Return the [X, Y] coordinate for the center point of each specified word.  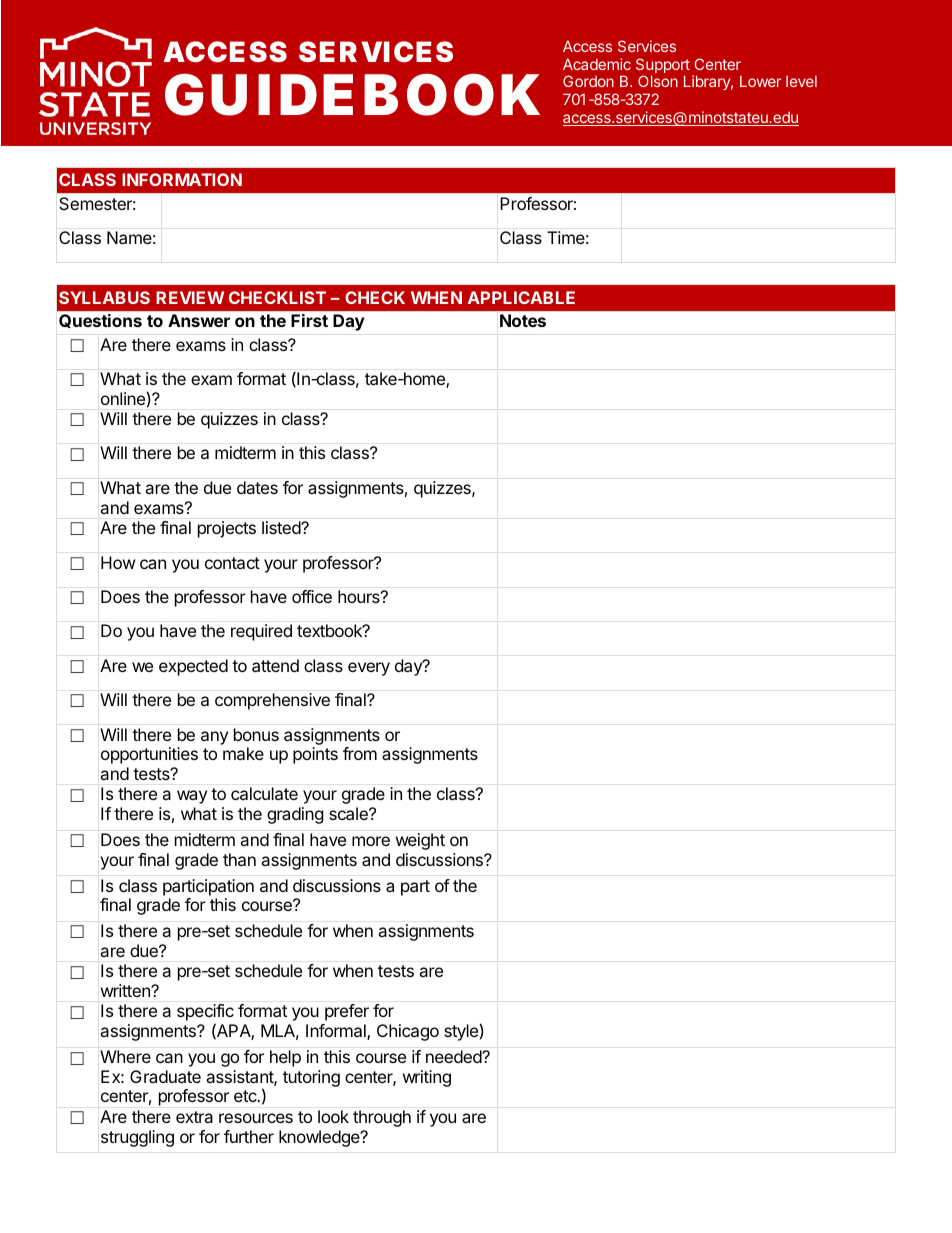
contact [232, 563]
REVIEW [190, 297]
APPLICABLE [521, 297]
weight [420, 841]
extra [194, 1117]
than [239, 859]
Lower [760, 81]
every [369, 669]
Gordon [588, 81]
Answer [199, 320]
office [312, 596]
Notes [523, 320]
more [371, 841]
